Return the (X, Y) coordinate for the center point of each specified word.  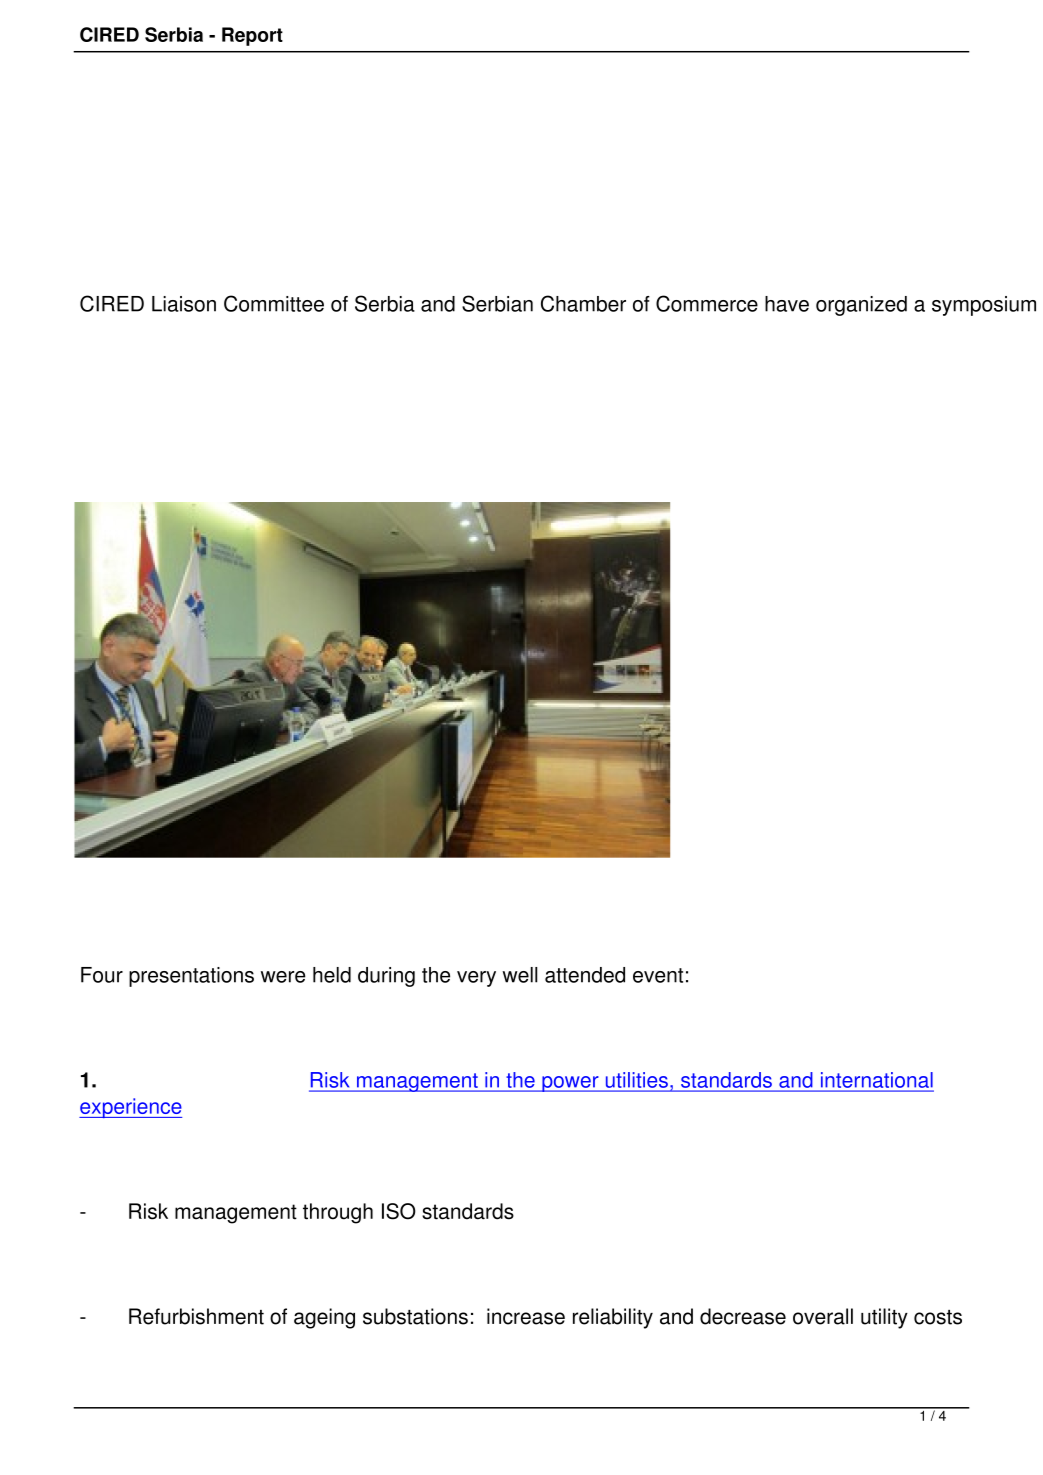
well (520, 975)
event (658, 975)
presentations (191, 977)
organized (861, 306)
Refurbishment (196, 1316)
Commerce (707, 303)
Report (252, 36)
